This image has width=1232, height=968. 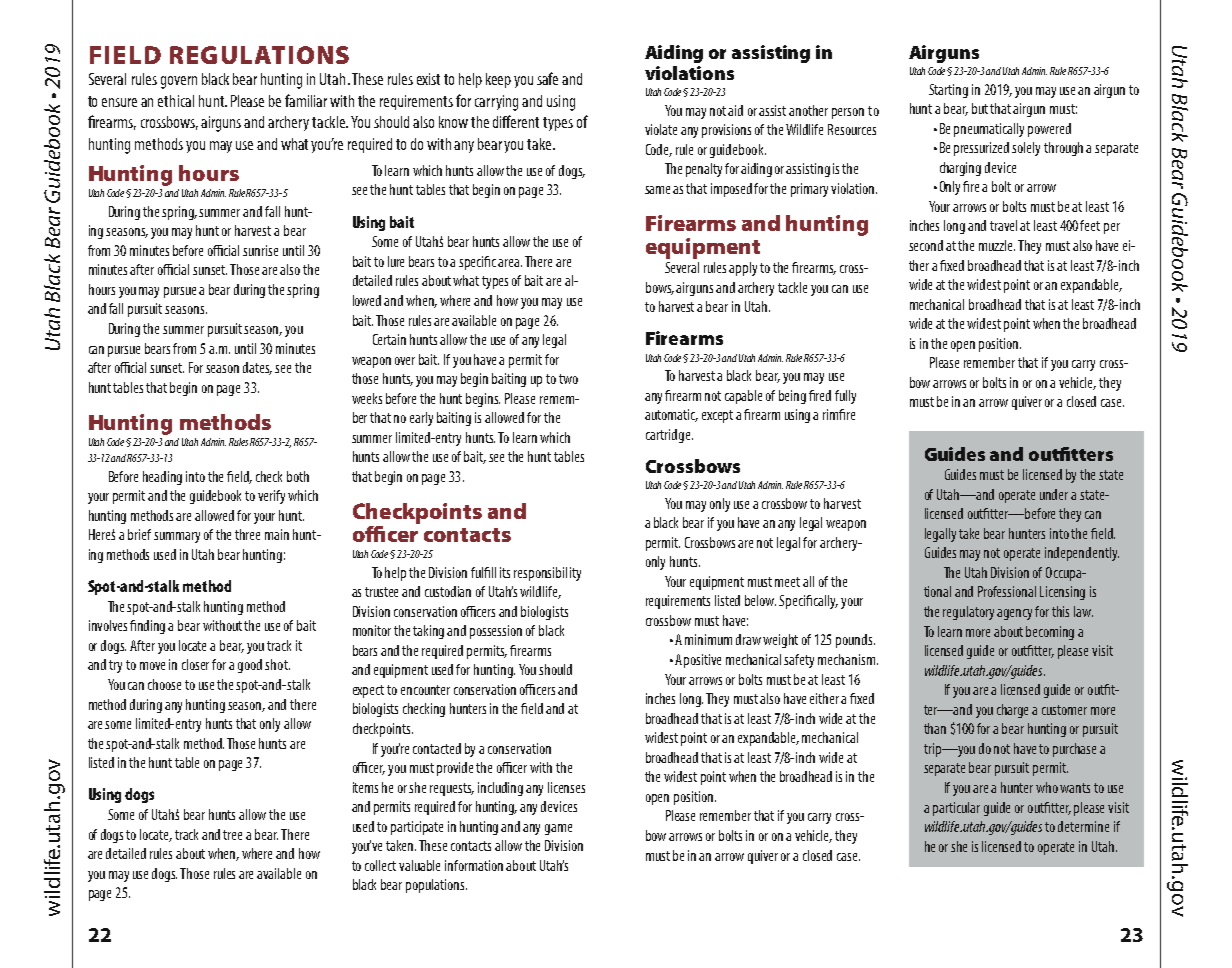 I want to click on under, so click(x=1054, y=494).
